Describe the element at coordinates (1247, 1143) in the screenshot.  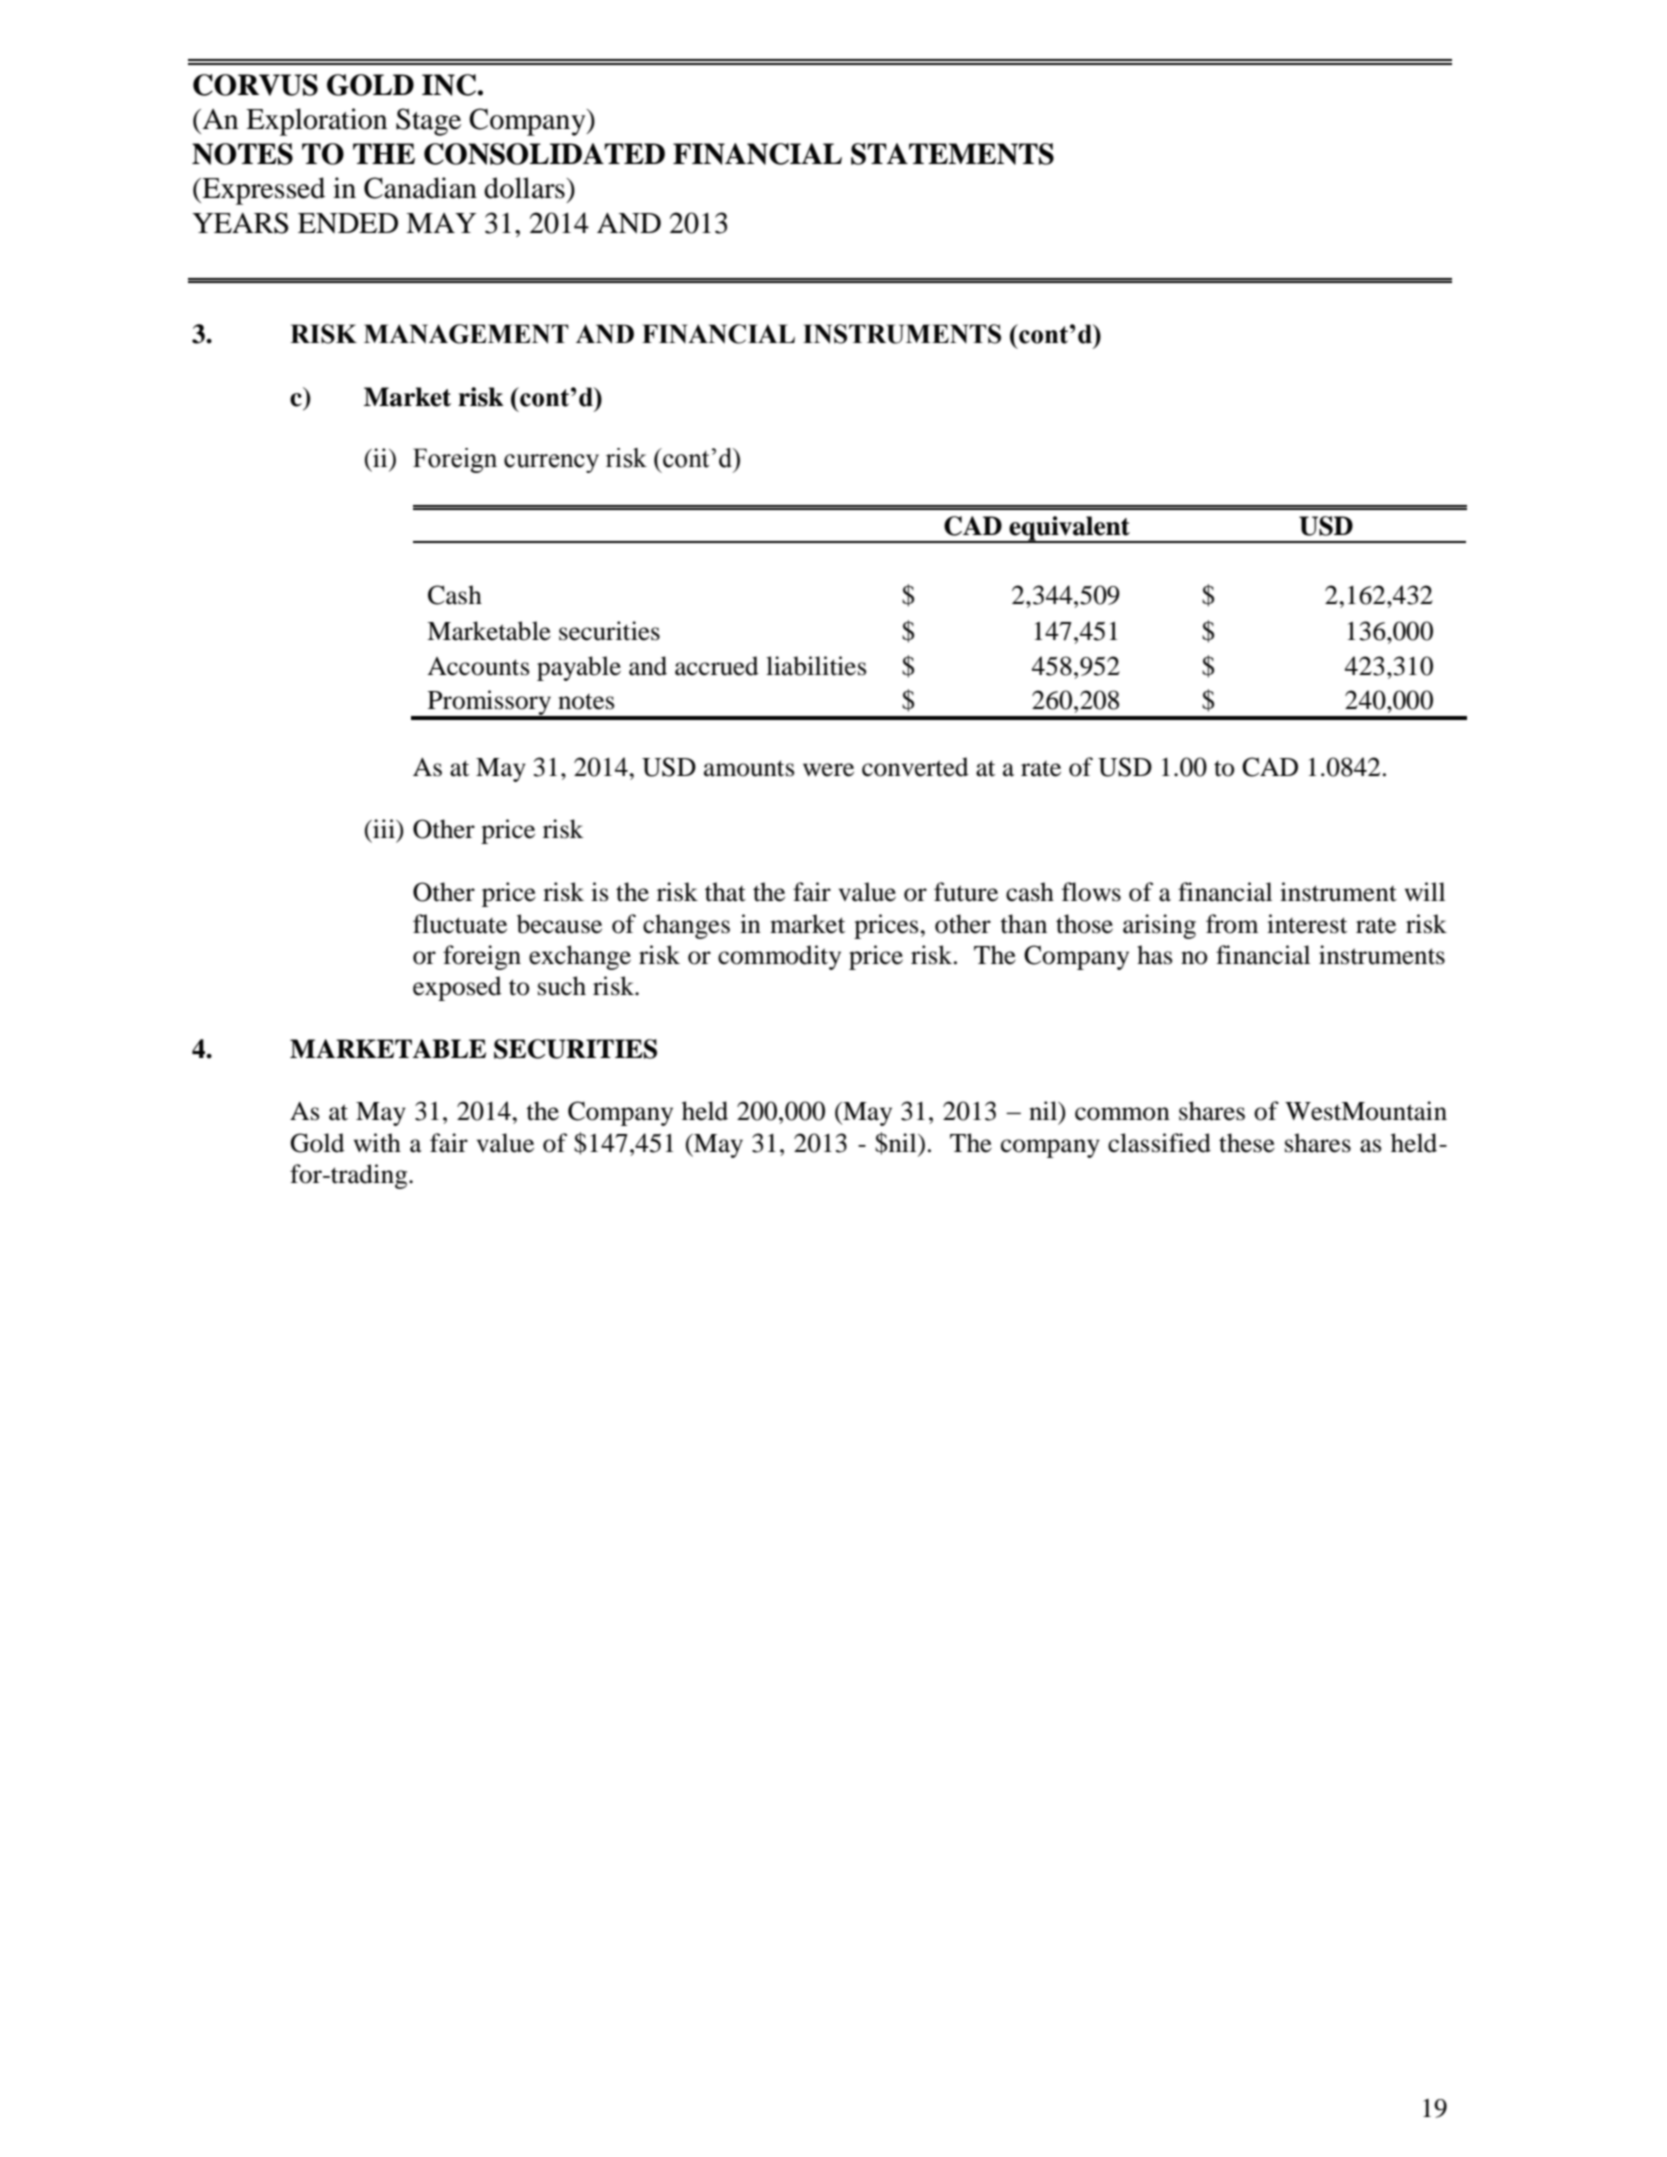
I see `these` at that location.
